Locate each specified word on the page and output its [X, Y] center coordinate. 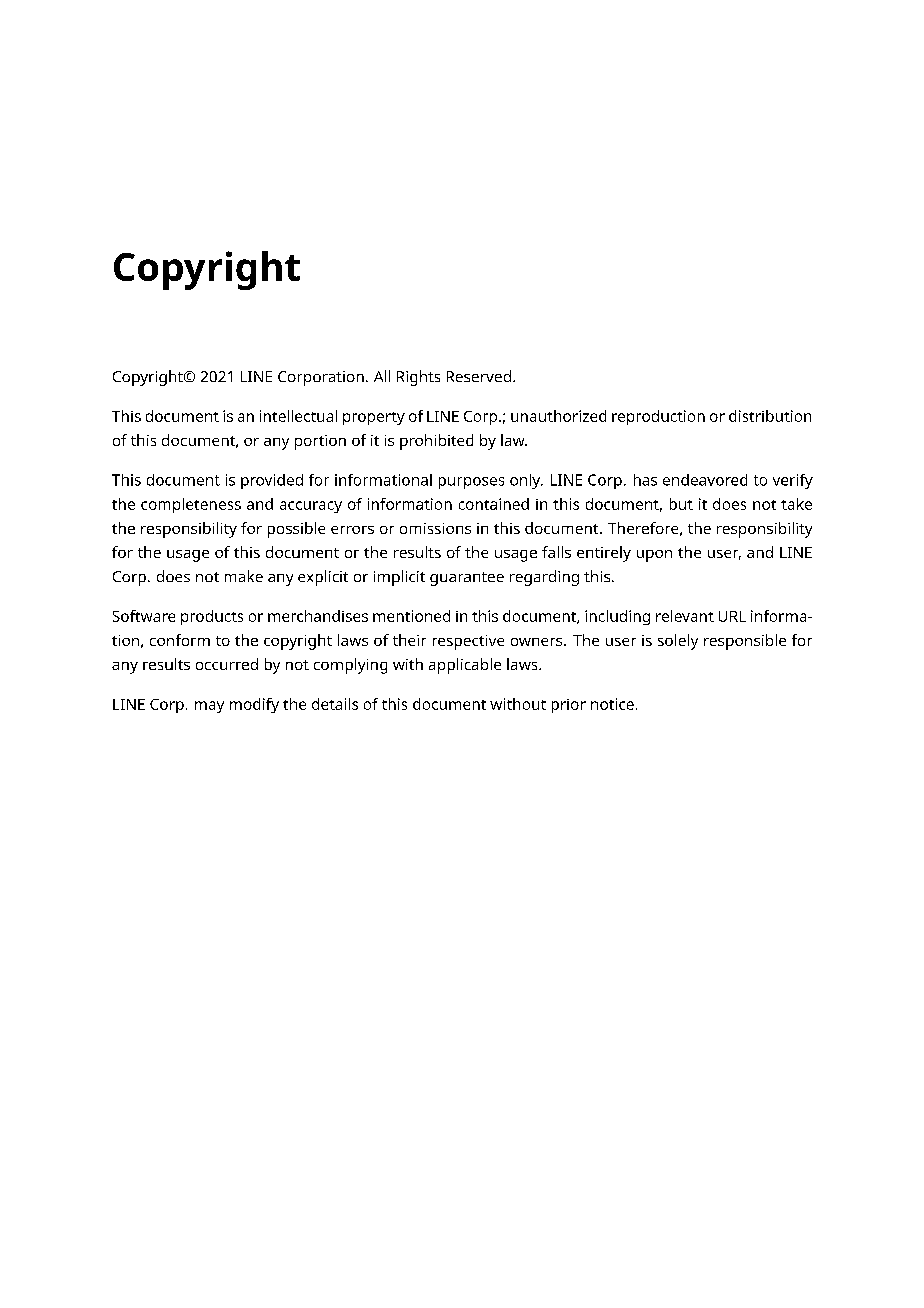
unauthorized [558, 416]
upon [654, 556]
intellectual [298, 416]
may [209, 707]
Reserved [479, 376]
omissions [435, 528]
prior [569, 706]
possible [296, 530]
